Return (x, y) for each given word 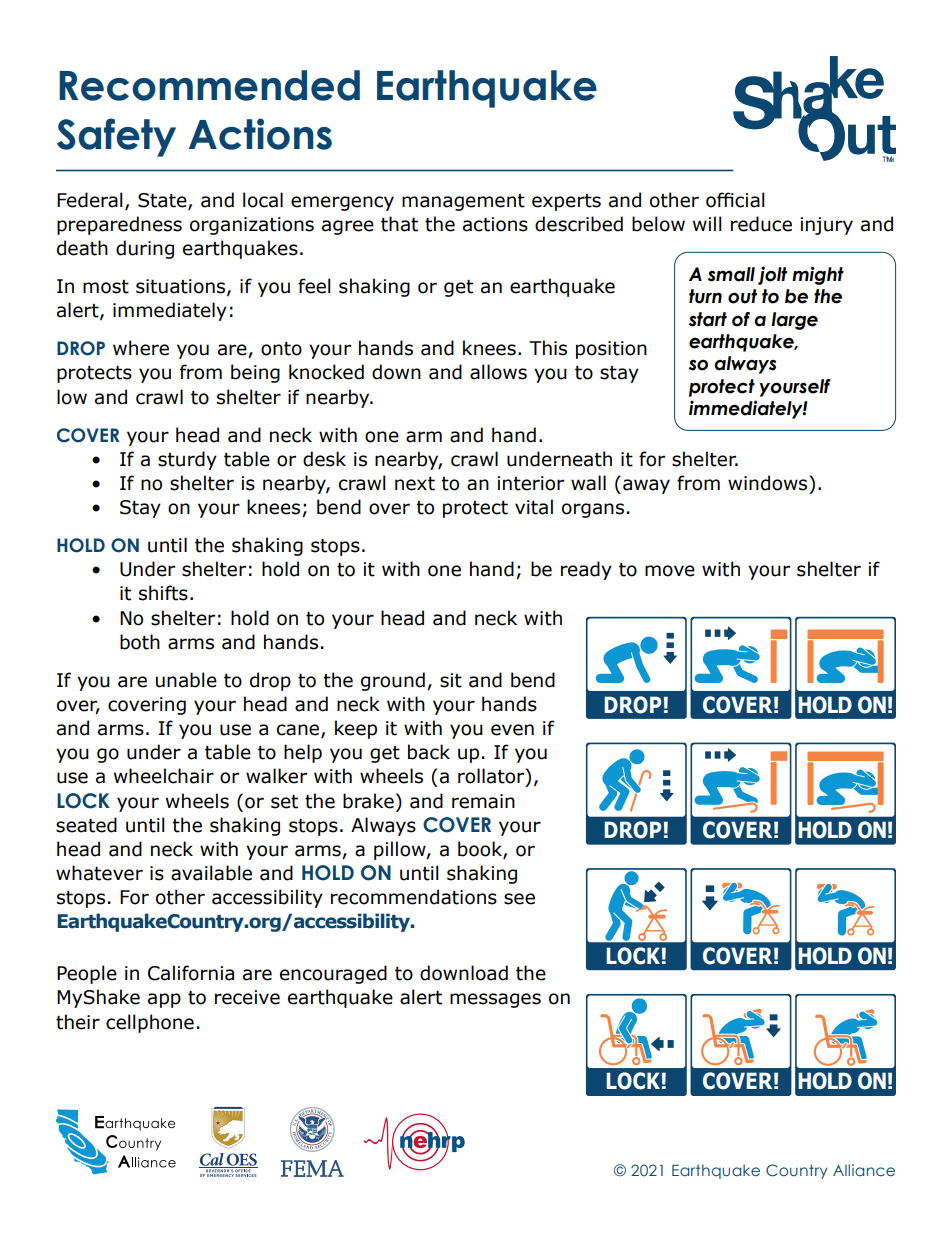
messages (495, 1000)
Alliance (864, 1170)
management (463, 202)
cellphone (150, 1023)
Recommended (209, 85)
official (735, 200)
